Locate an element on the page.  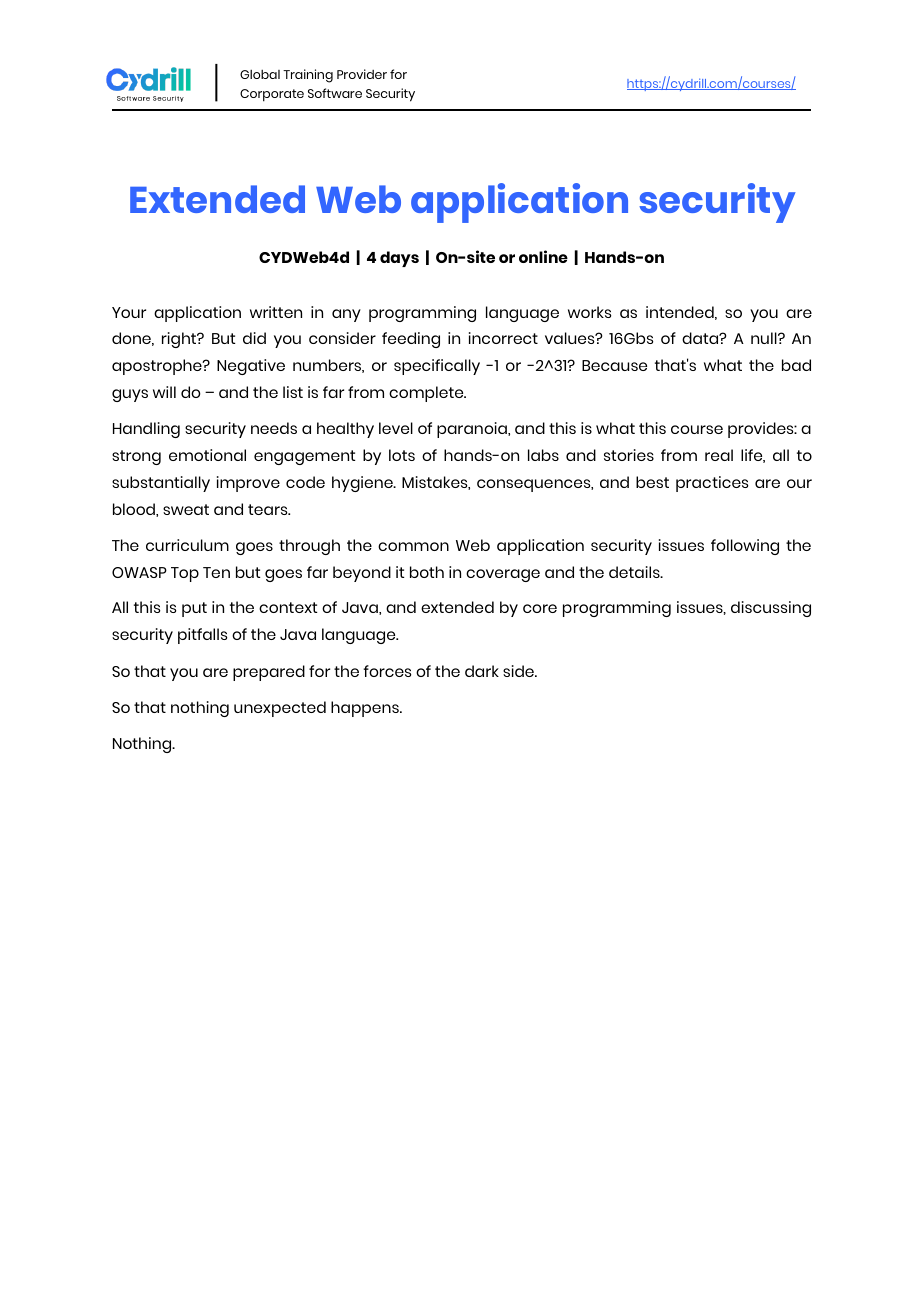
discussing is located at coordinates (771, 609).
